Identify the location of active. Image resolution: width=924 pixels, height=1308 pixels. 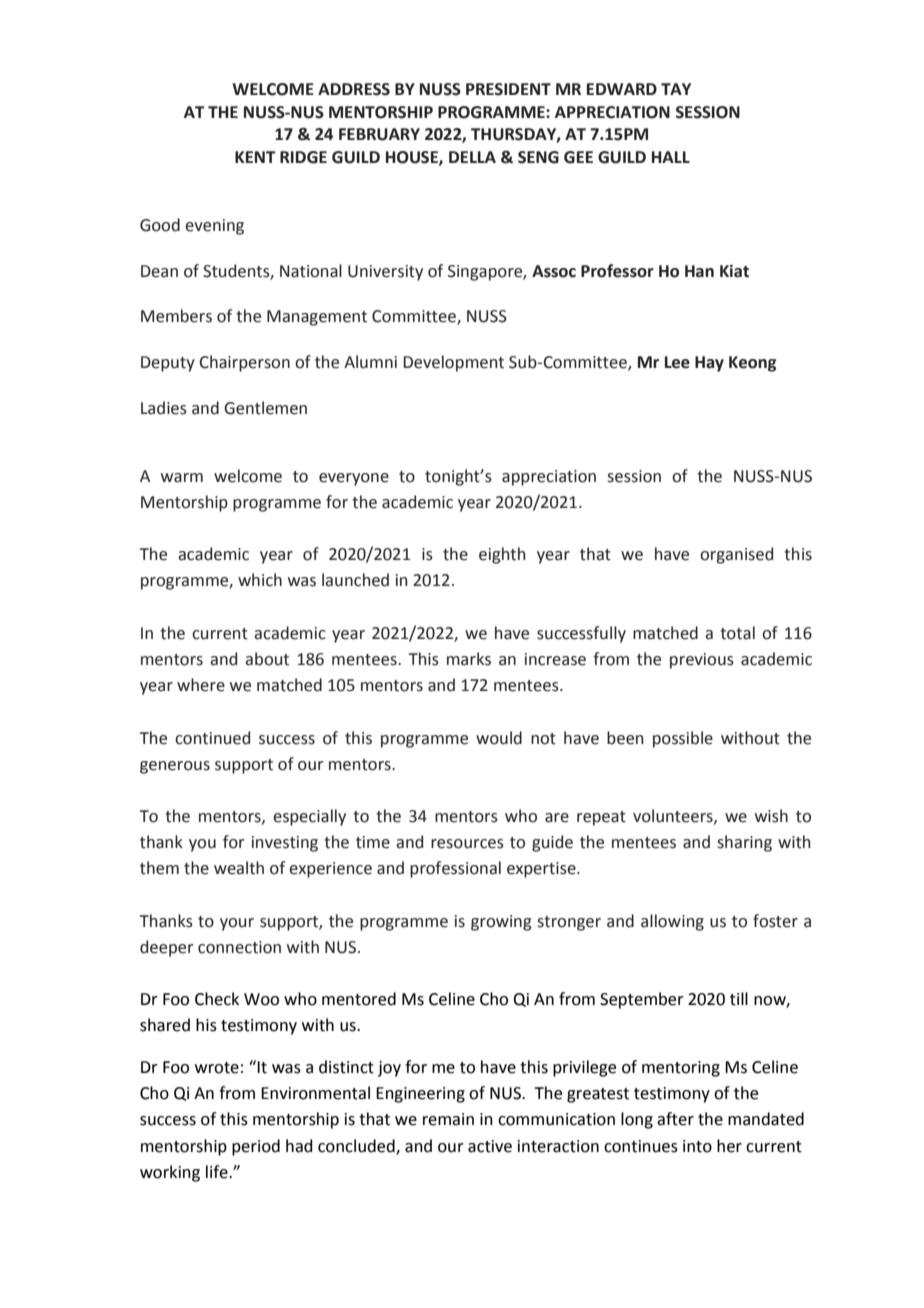
(490, 1146).
